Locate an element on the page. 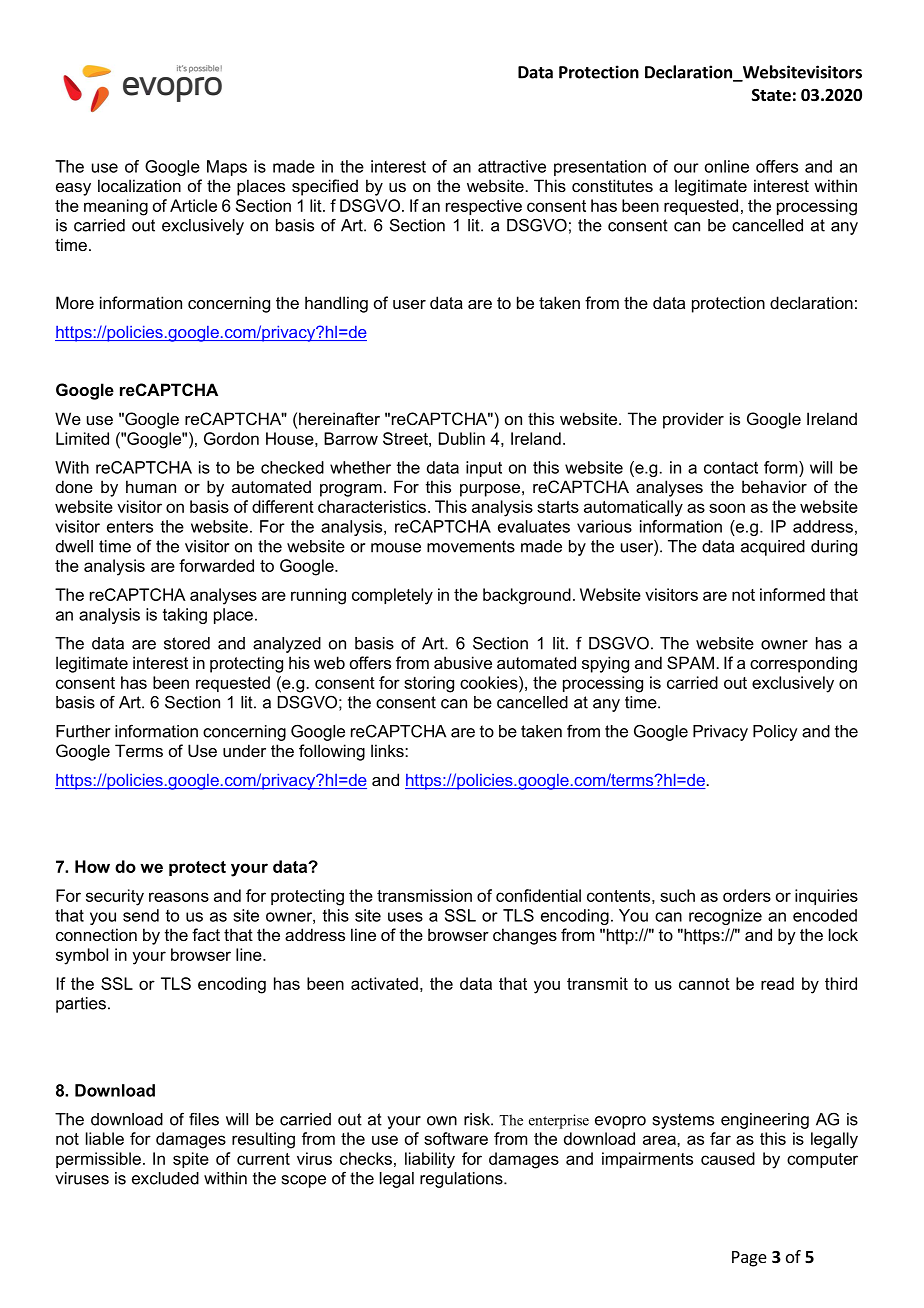 The height and width of the page is (1308, 924). State is located at coordinates (771, 95).
